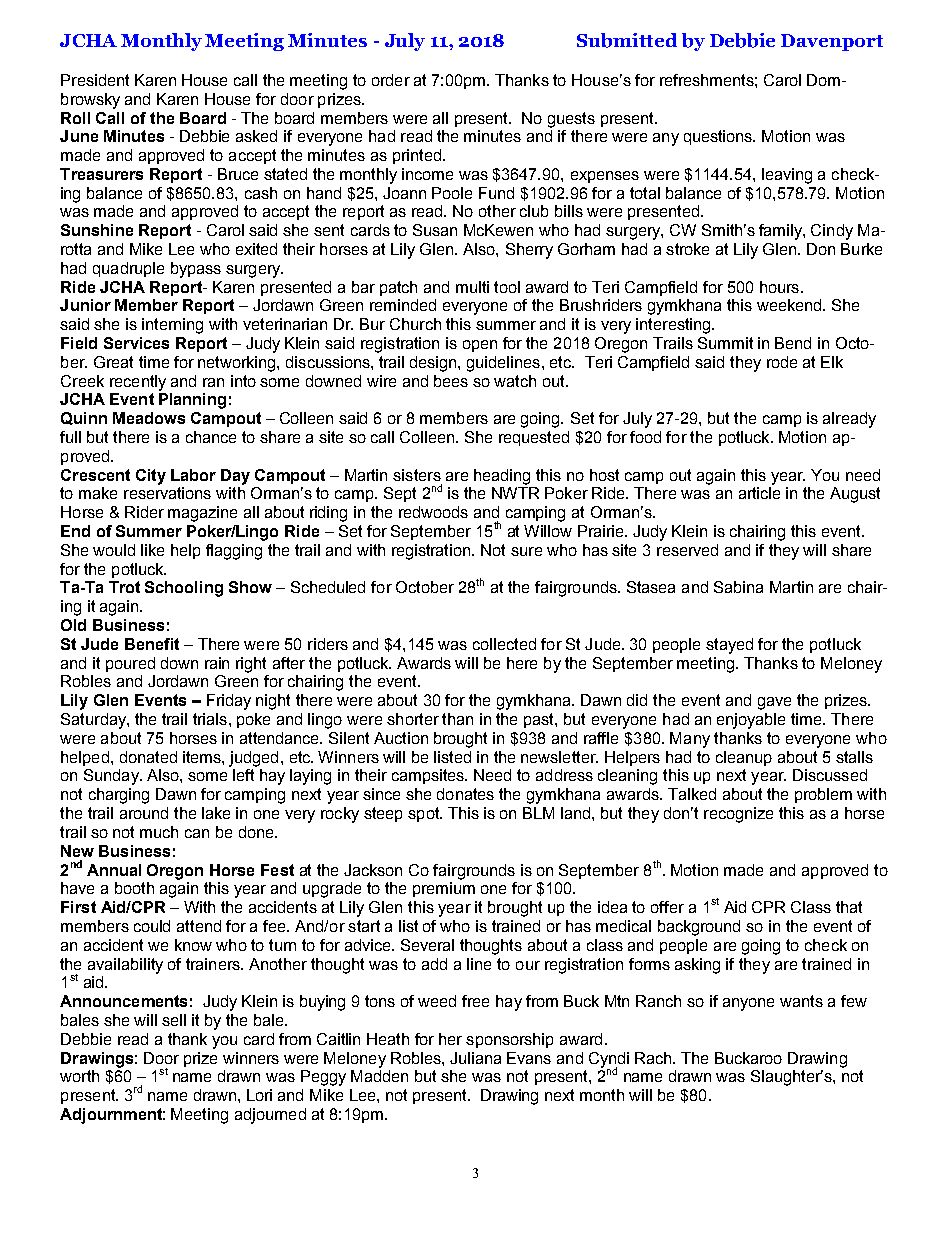  Describe the element at coordinates (152, 550) in the image. I see `like` at that location.
